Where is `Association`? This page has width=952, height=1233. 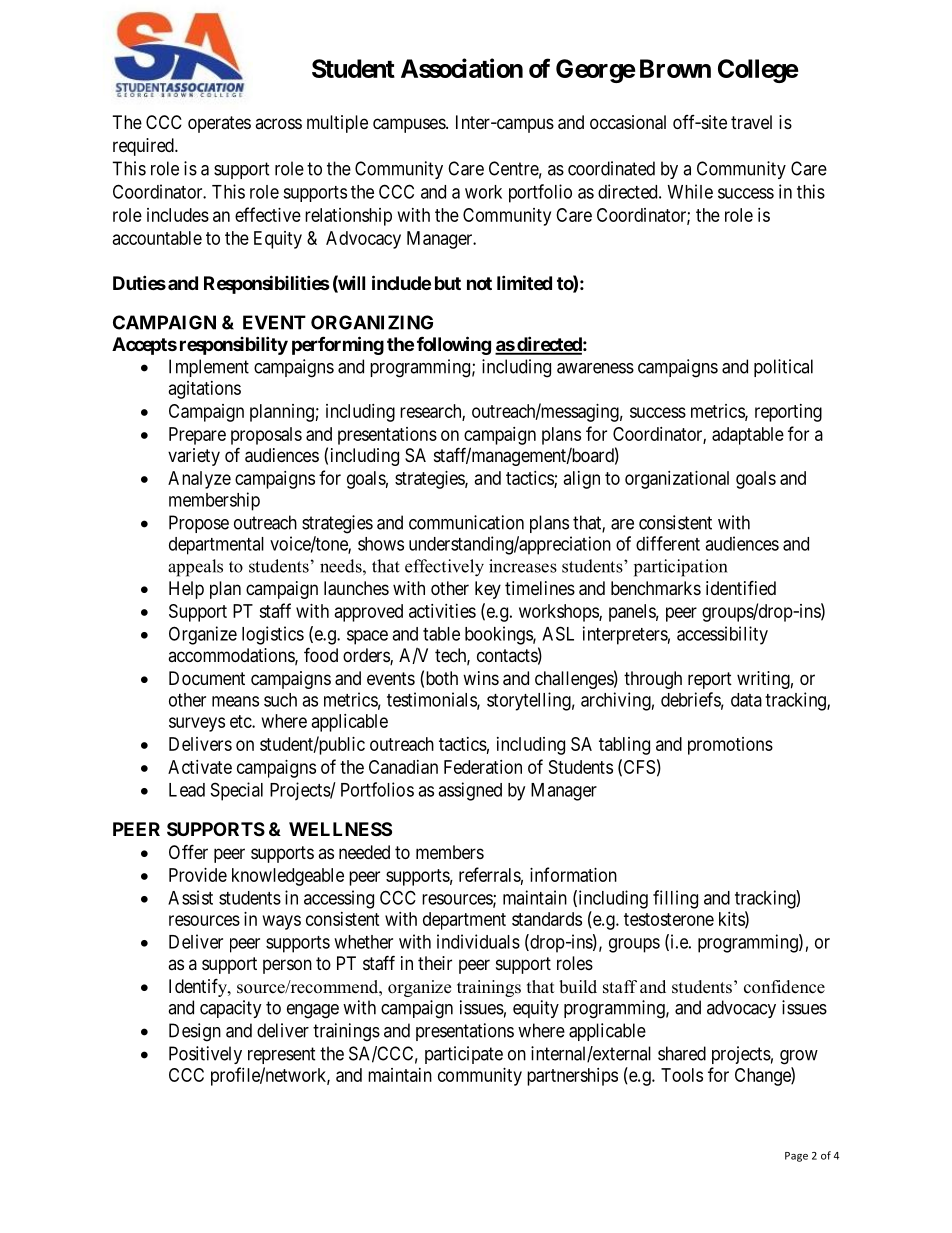 Association is located at coordinates (462, 68).
